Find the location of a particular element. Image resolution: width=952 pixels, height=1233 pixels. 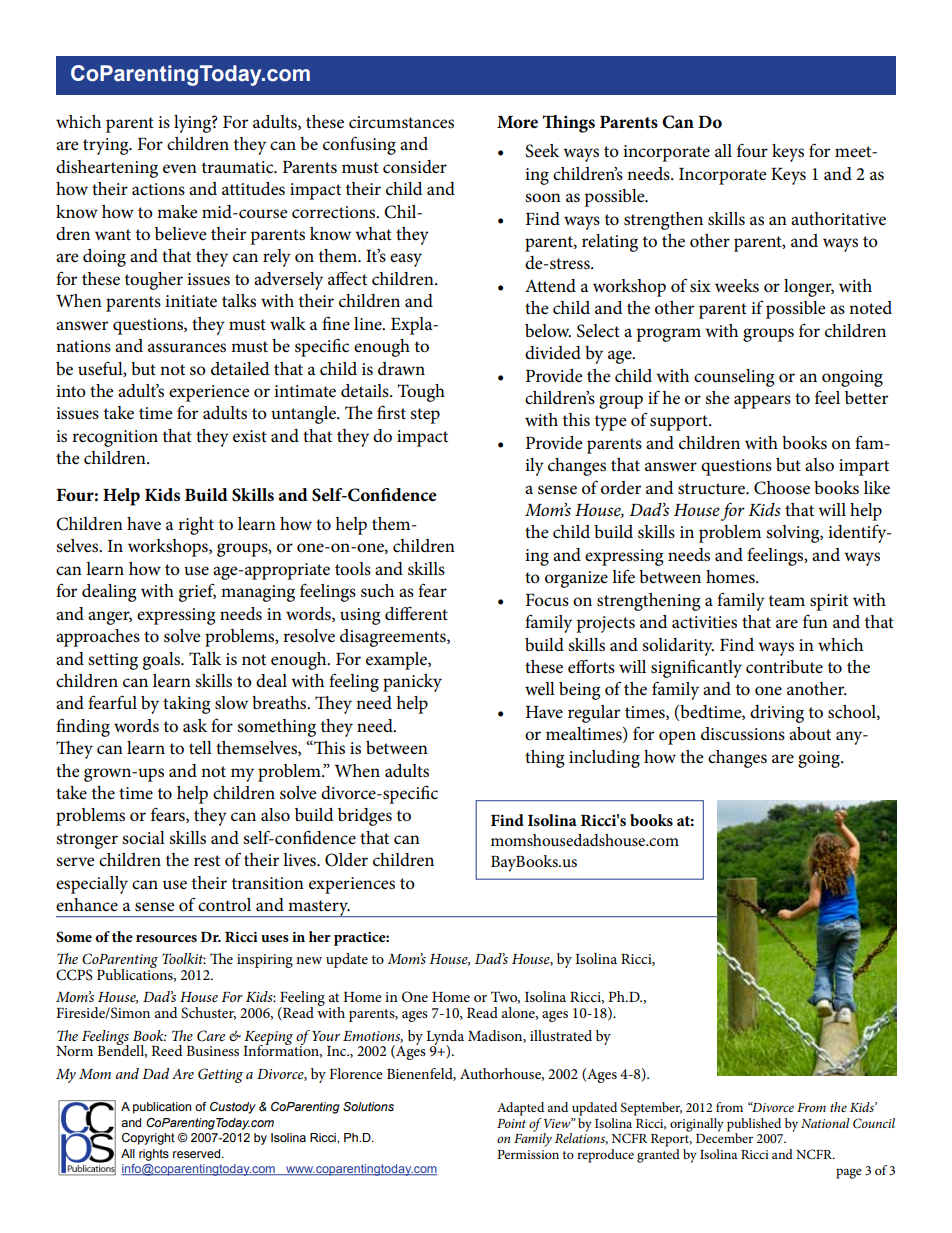

authoritative is located at coordinates (838, 219).
